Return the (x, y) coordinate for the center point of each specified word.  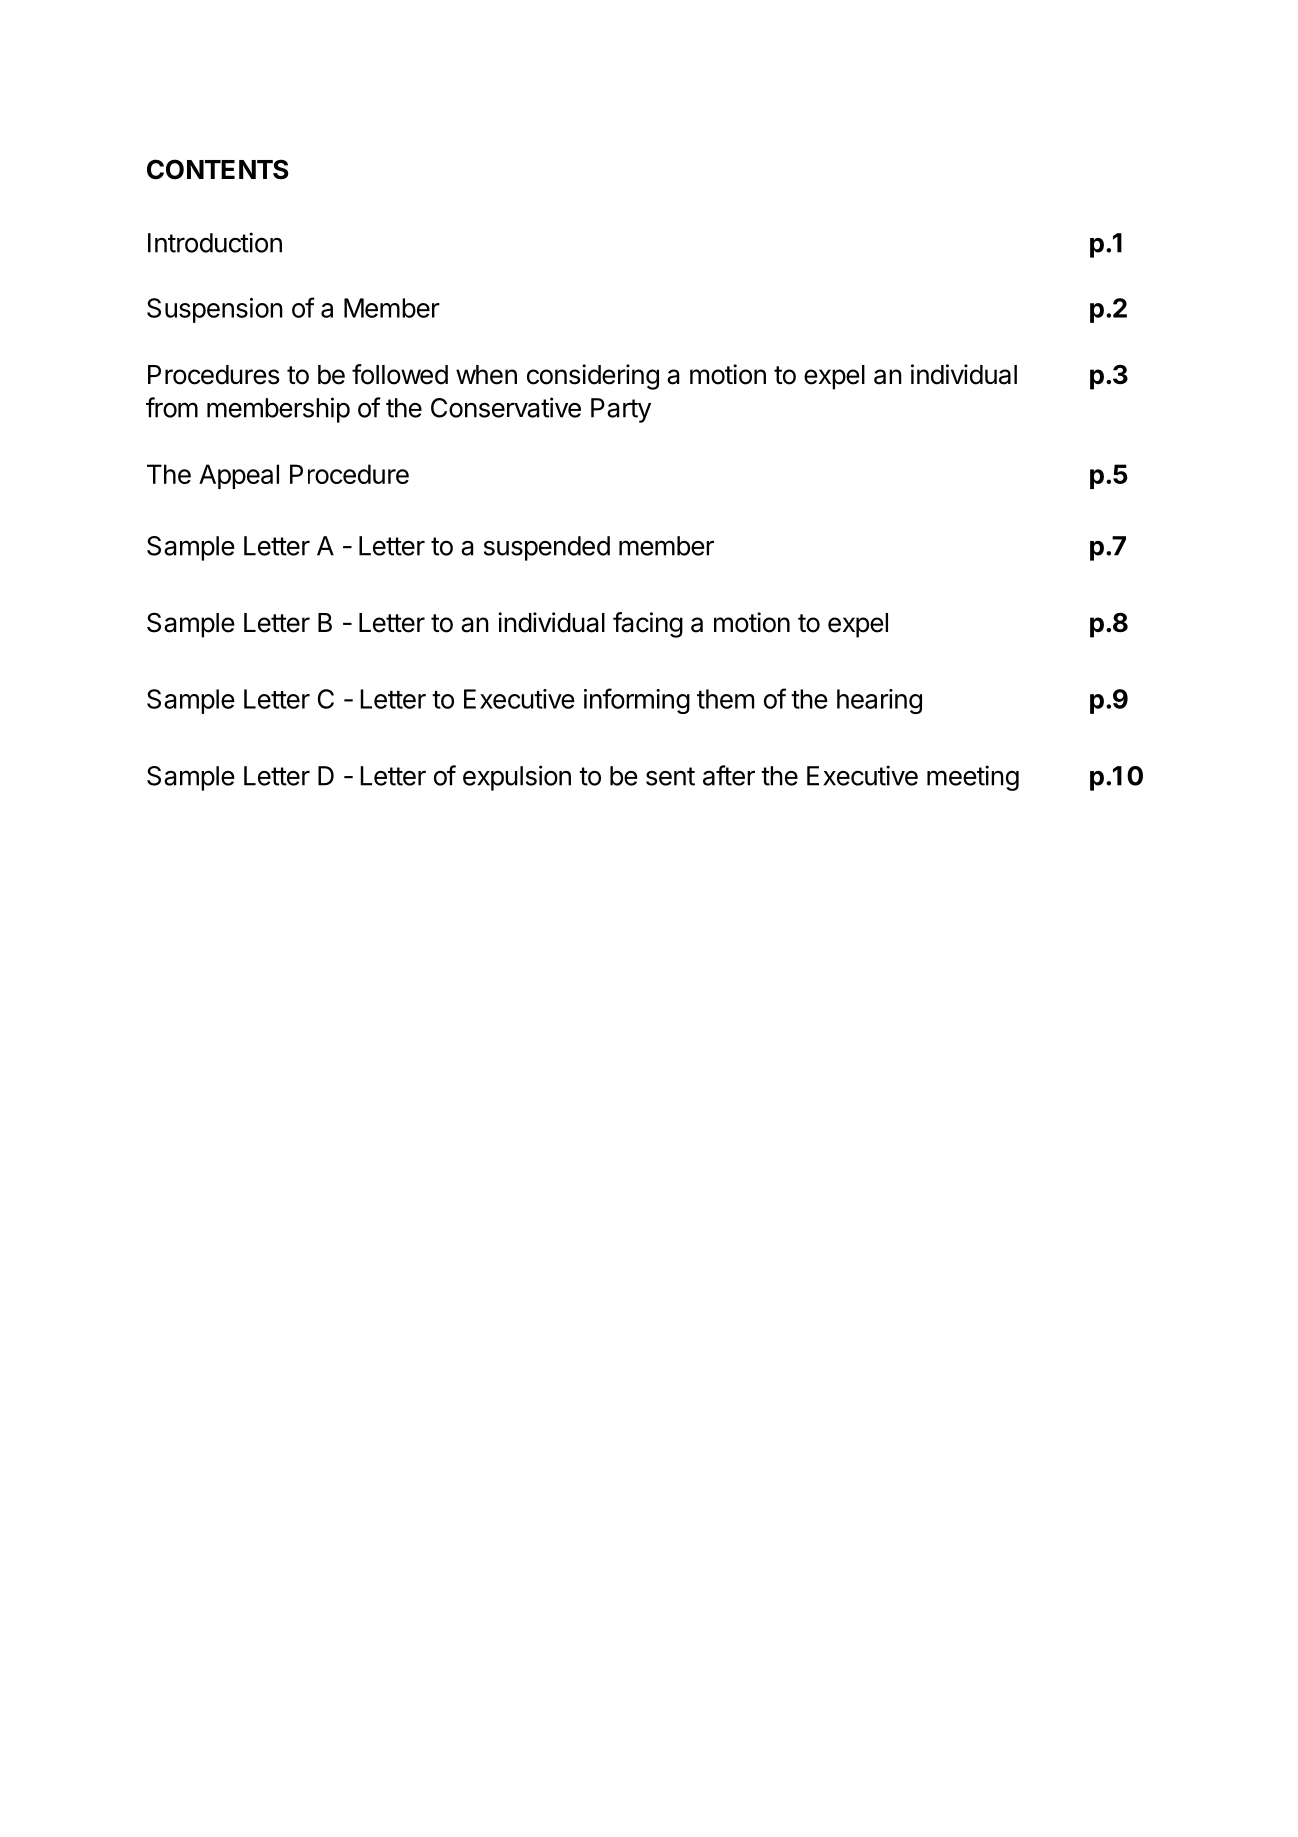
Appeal (239, 476)
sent (670, 776)
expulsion (517, 778)
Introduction (215, 242)
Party (621, 410)
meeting (973, 778)
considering (593, 377)
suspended (547, 548)
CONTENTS (218, 169)
